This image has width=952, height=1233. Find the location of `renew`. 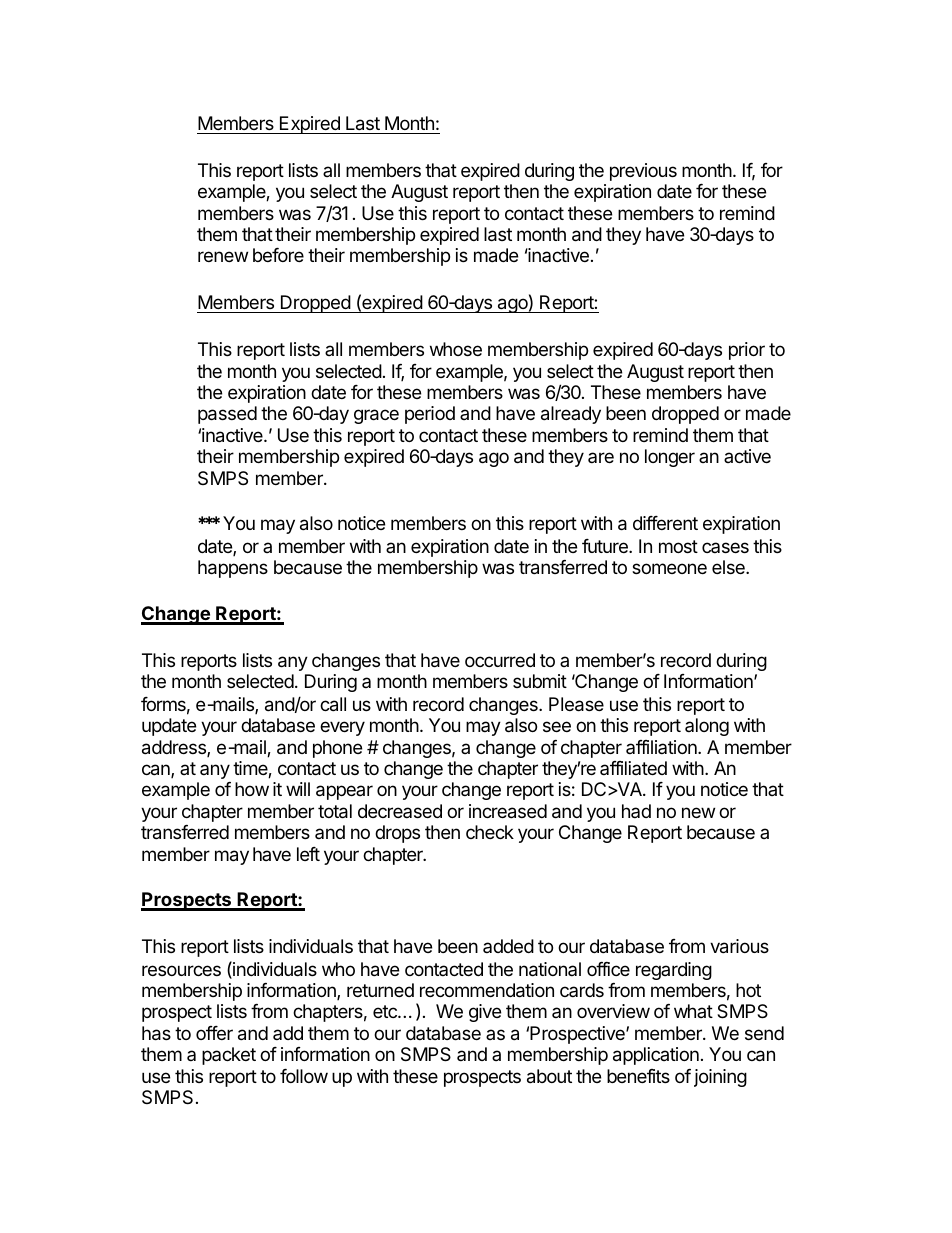

renew is located at coordinates (223, 256).
